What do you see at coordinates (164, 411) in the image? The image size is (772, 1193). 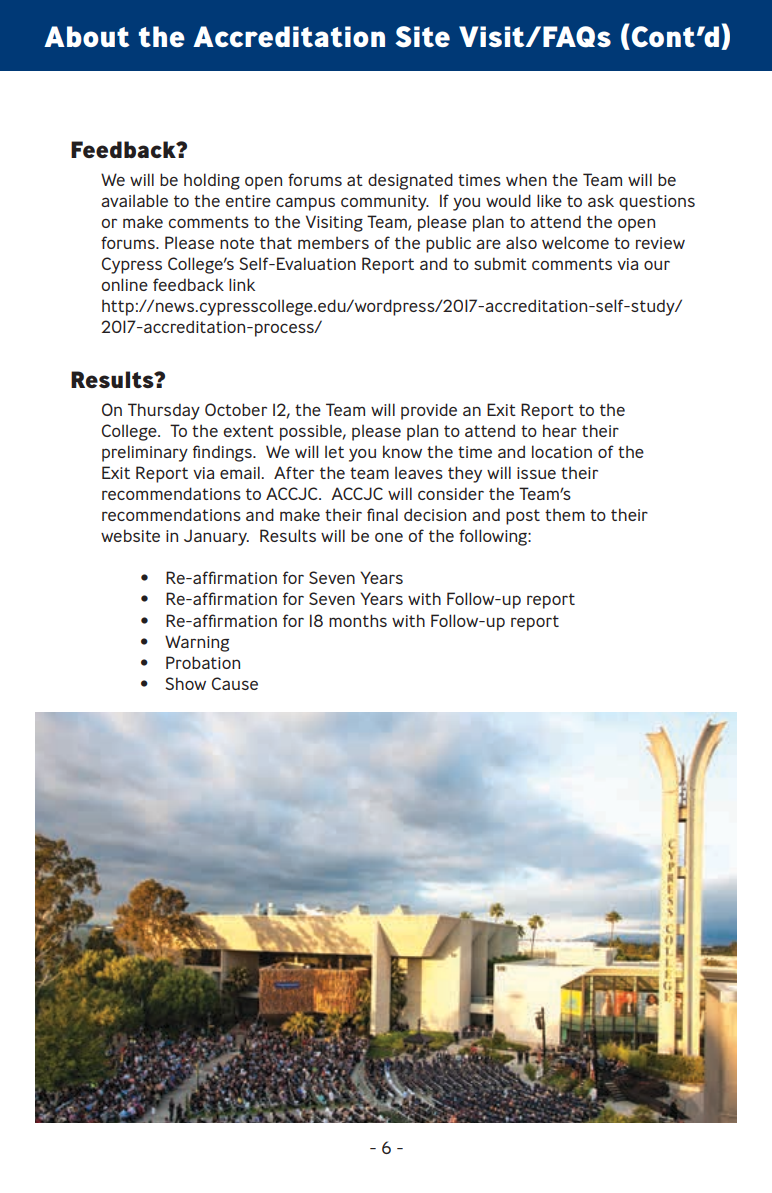 I see `Thursday` at bounding box center [164, 411].
